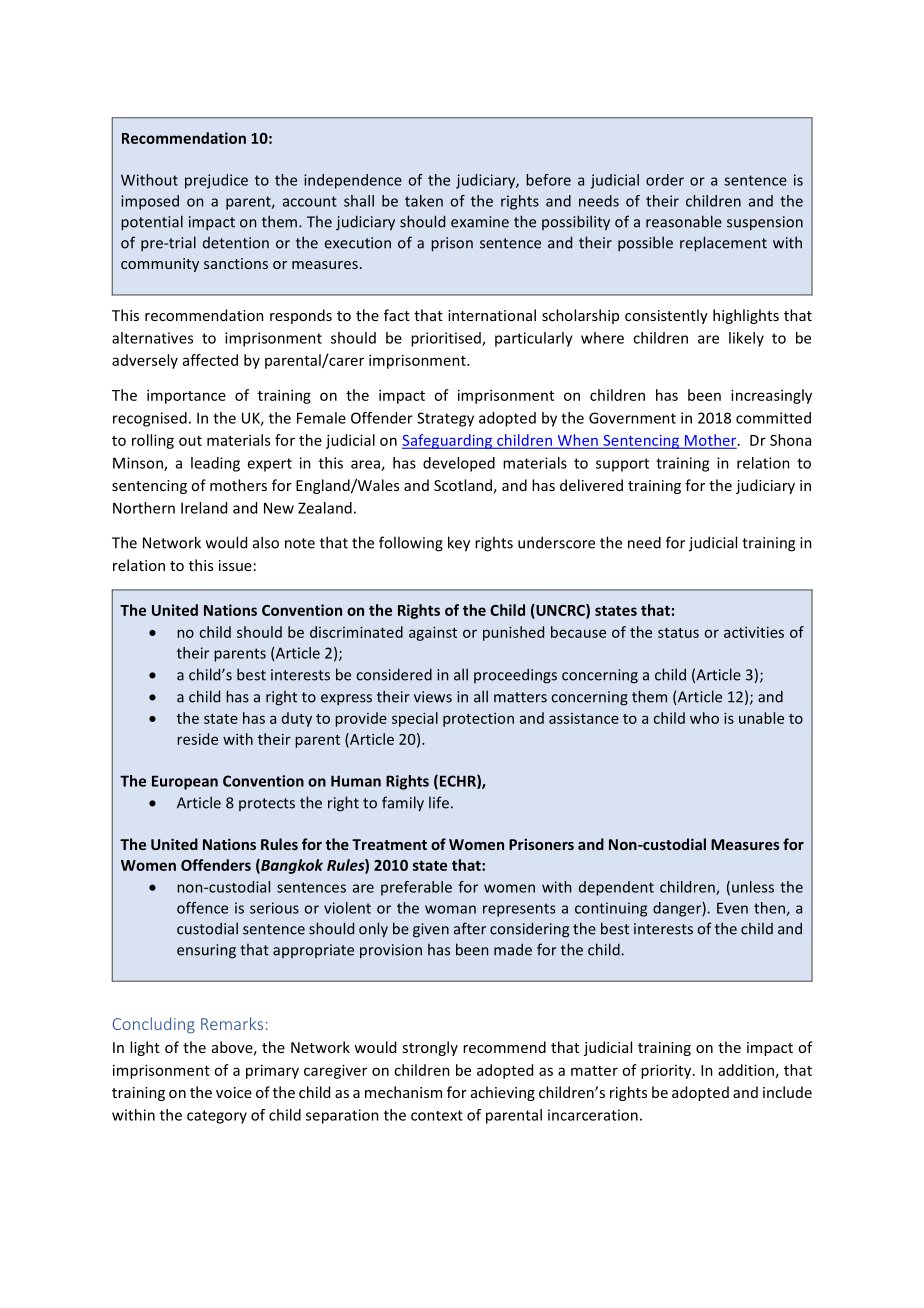 The width and height of the screenshot is (924, 1308). What do you see at coordinates (746, 1070) in the screenshot?
I see `addition` at bounding box center [746, 1070].
